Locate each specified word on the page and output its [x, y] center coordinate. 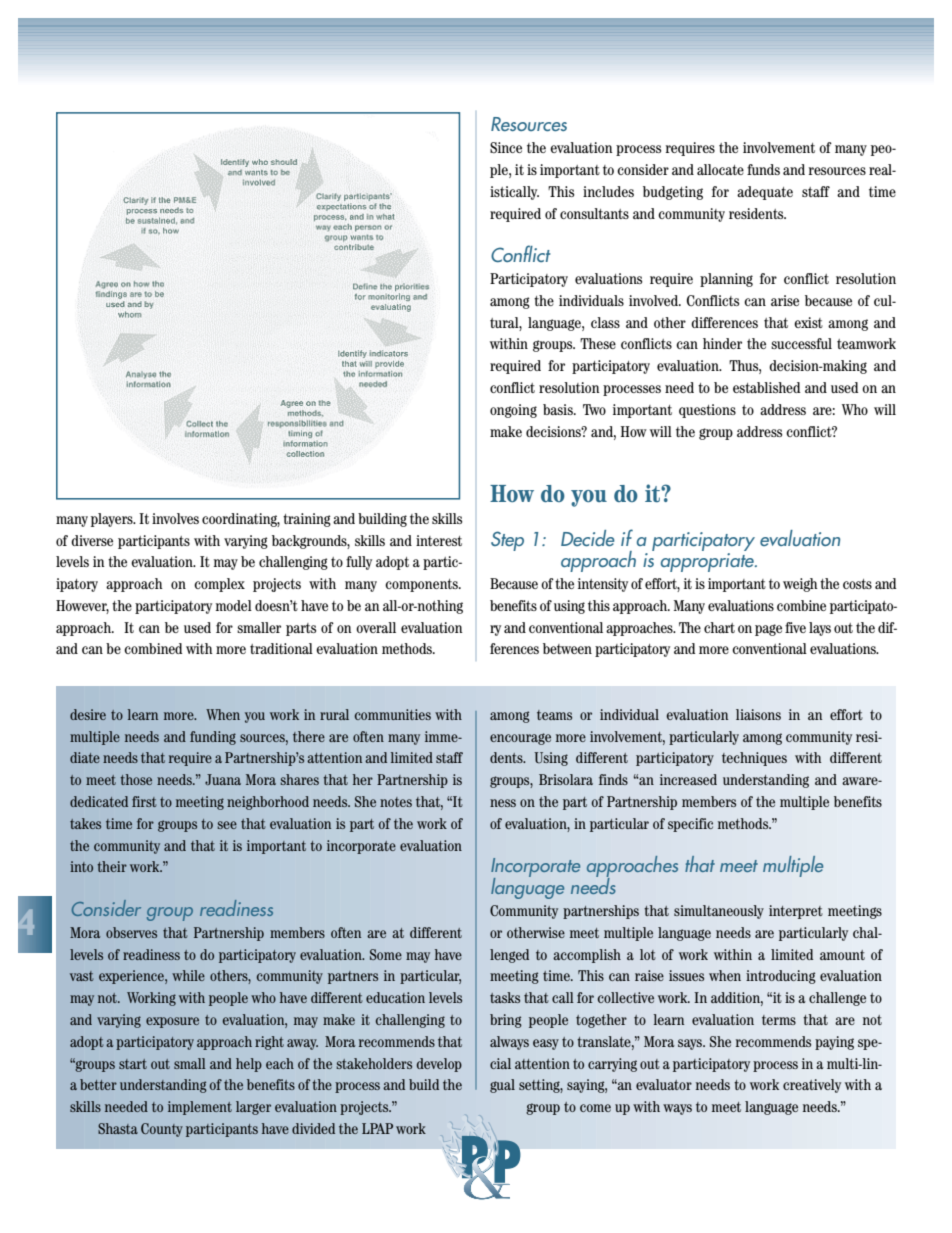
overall [376, 627]
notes [396, 802]
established [766, 387]
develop [439, 1065]
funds [763, 169]
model [234, 605]
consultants [594, 213]
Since [506, 147]
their [112, 866]
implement [200, 1108]
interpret [796, 912]
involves [175, 518]
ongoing [513, 411]
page [768, 630]
